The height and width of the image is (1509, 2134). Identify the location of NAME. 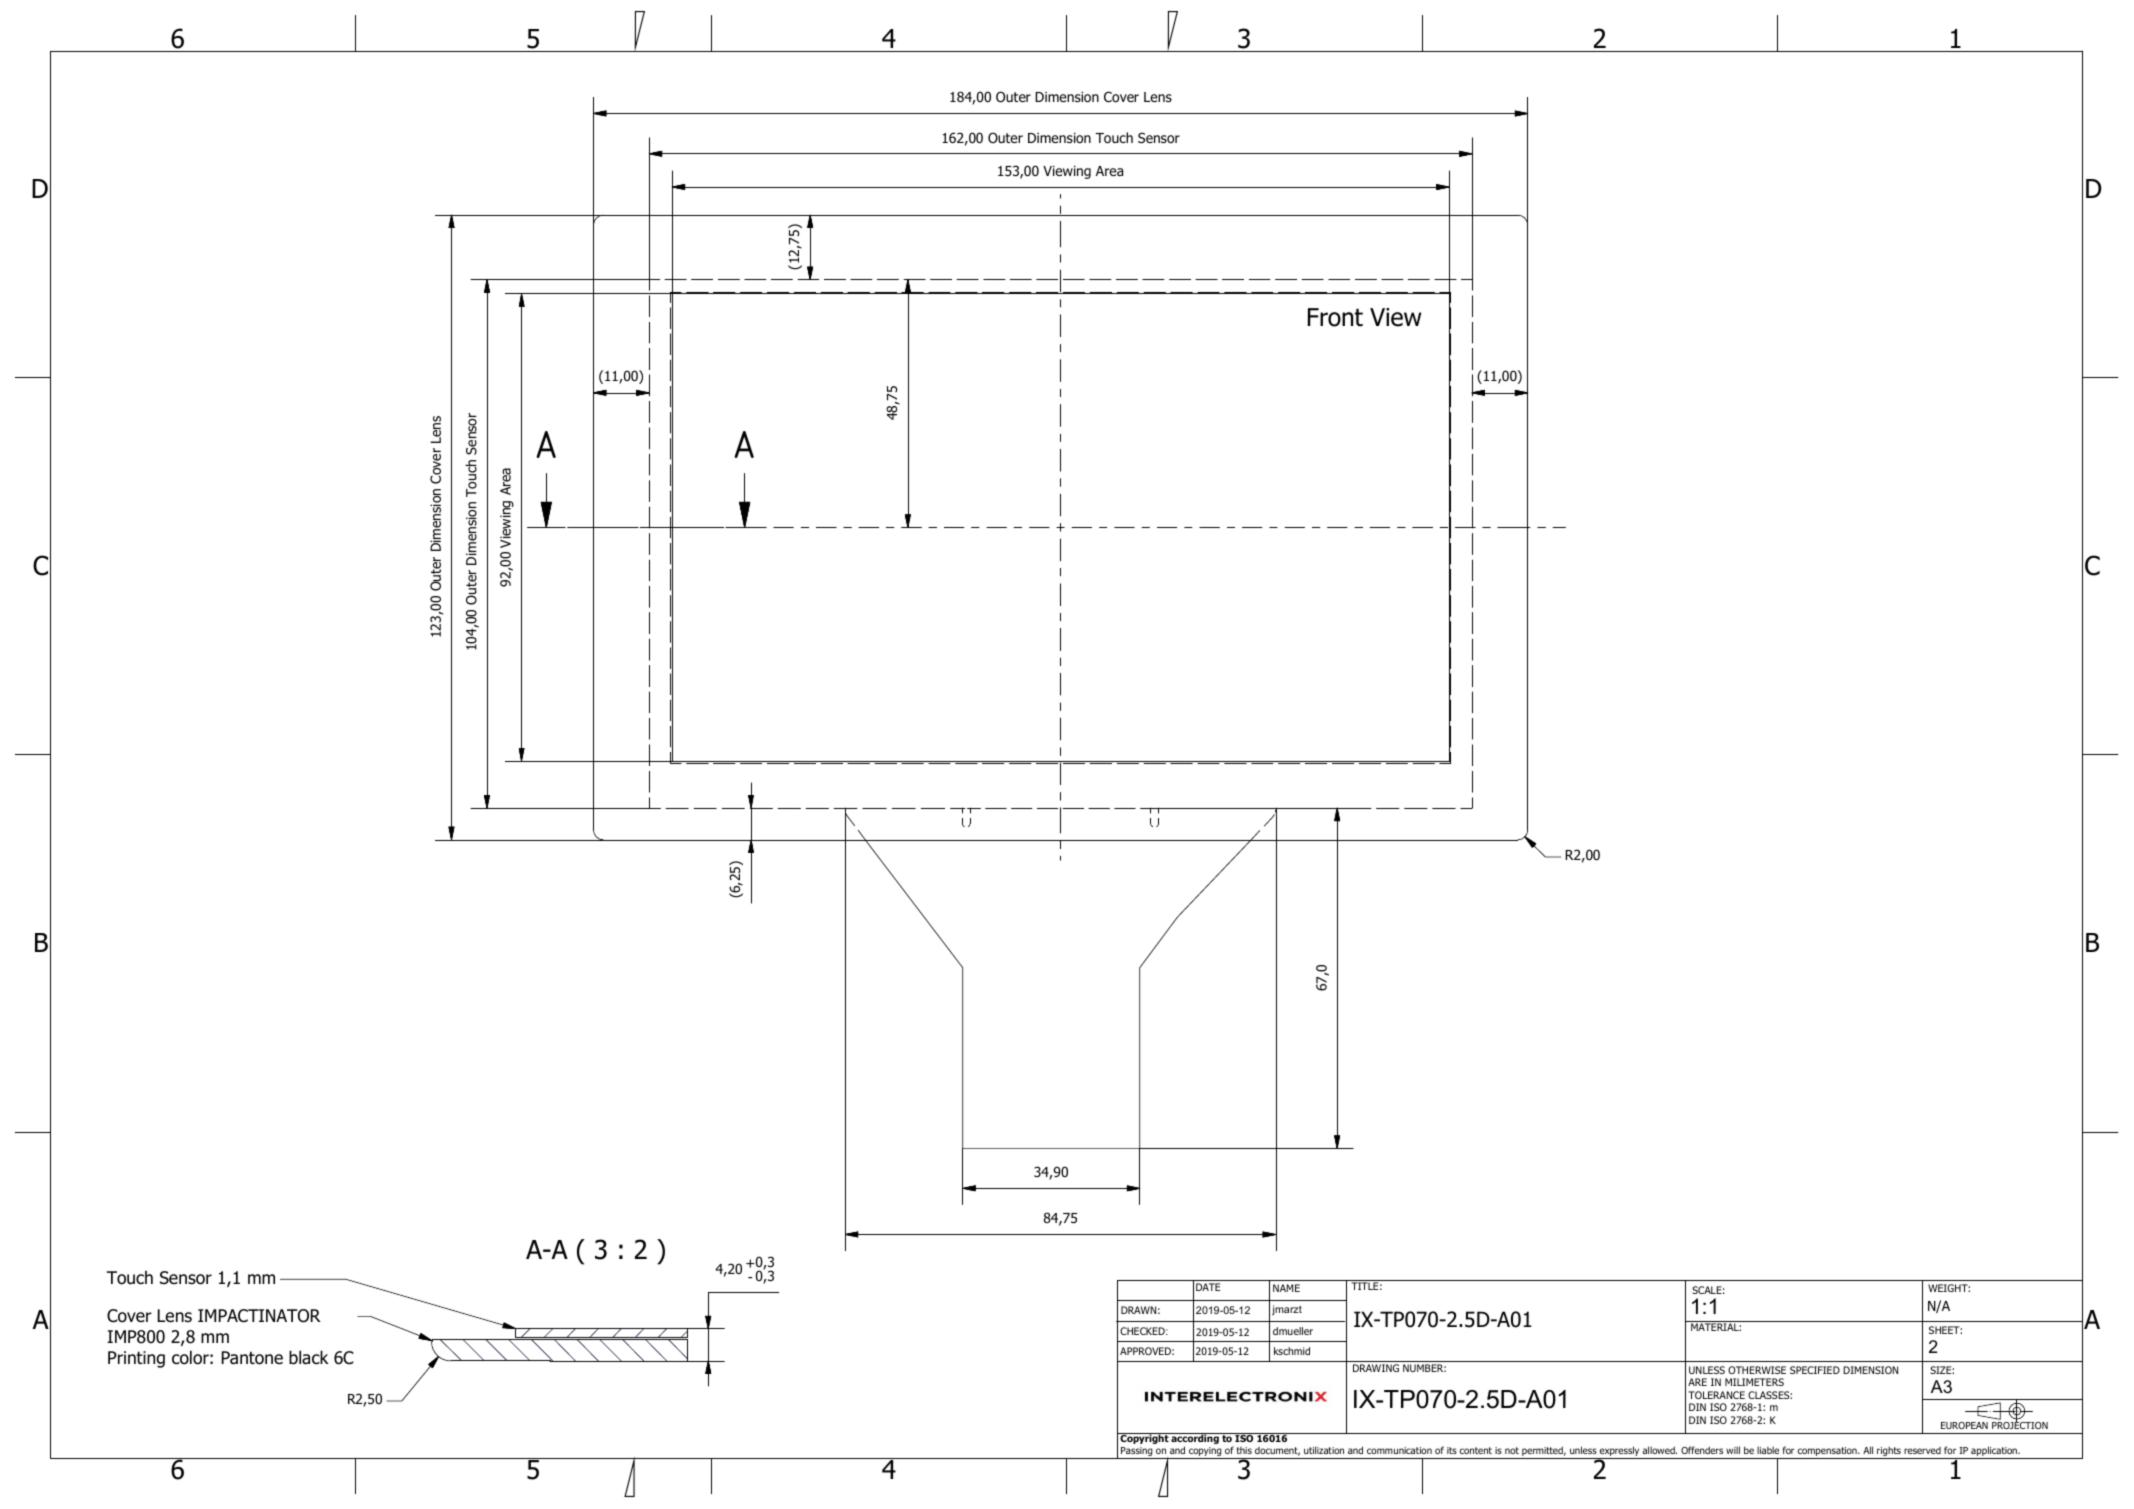
(1286, 1288).
